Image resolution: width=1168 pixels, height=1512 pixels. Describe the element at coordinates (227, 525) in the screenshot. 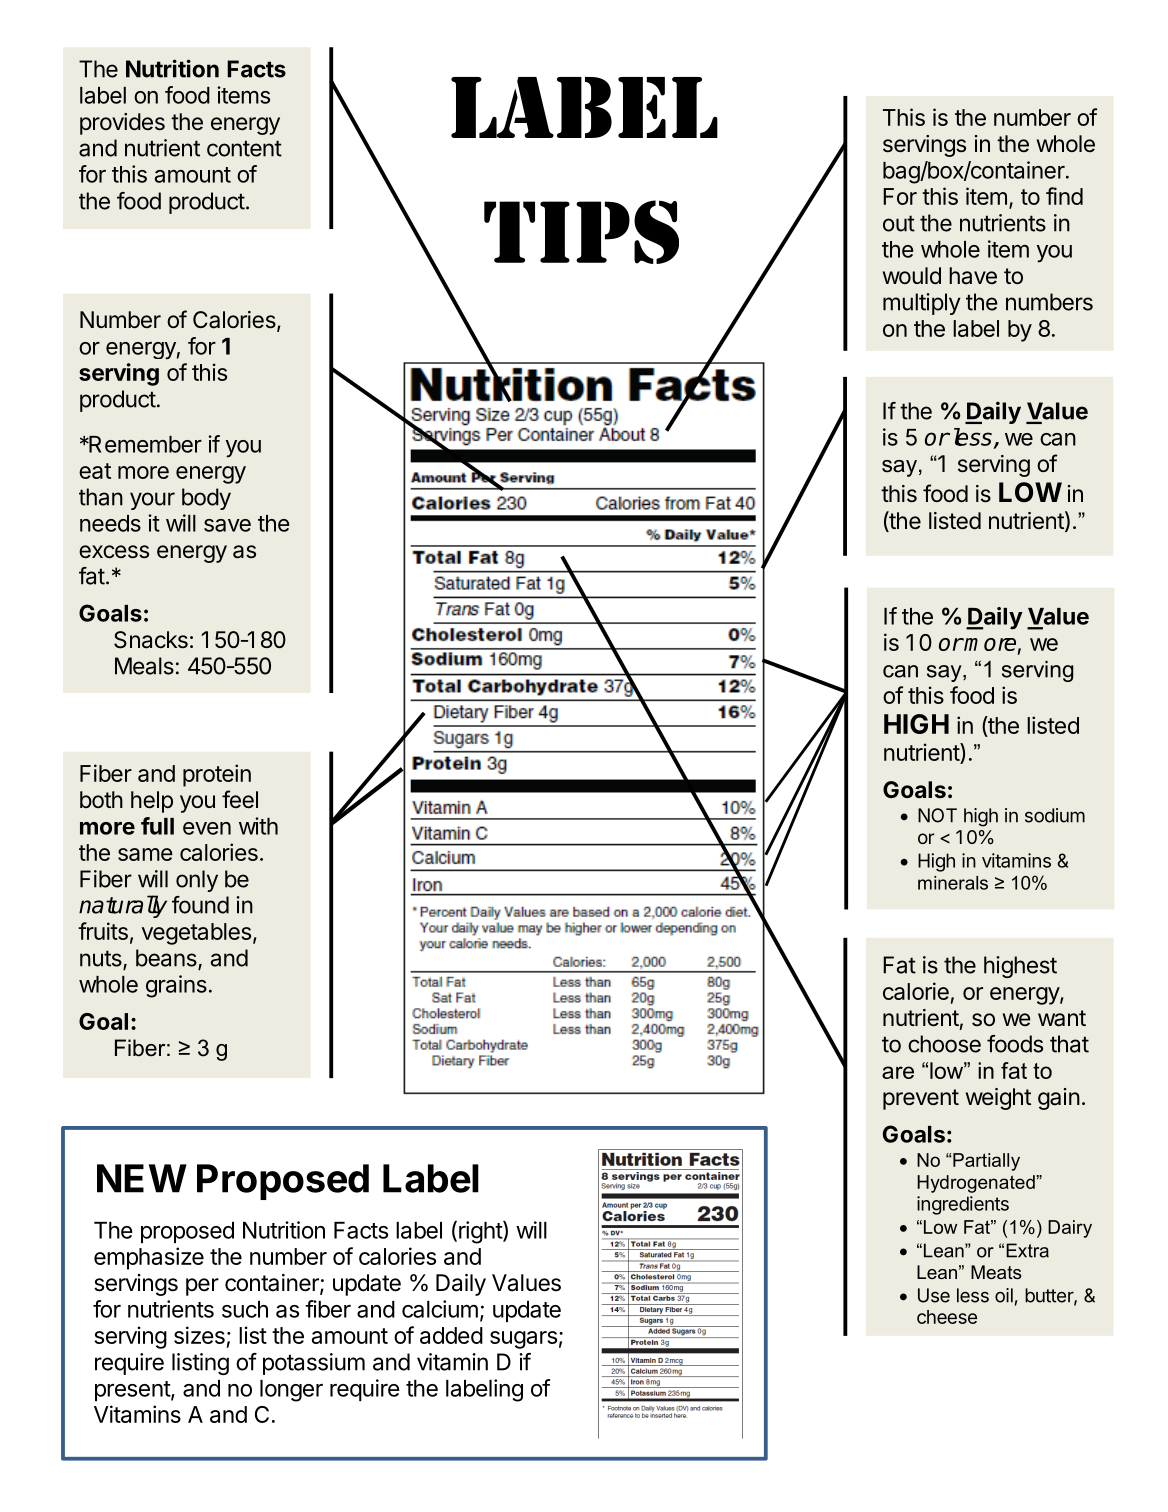

I see `save` at that location.
